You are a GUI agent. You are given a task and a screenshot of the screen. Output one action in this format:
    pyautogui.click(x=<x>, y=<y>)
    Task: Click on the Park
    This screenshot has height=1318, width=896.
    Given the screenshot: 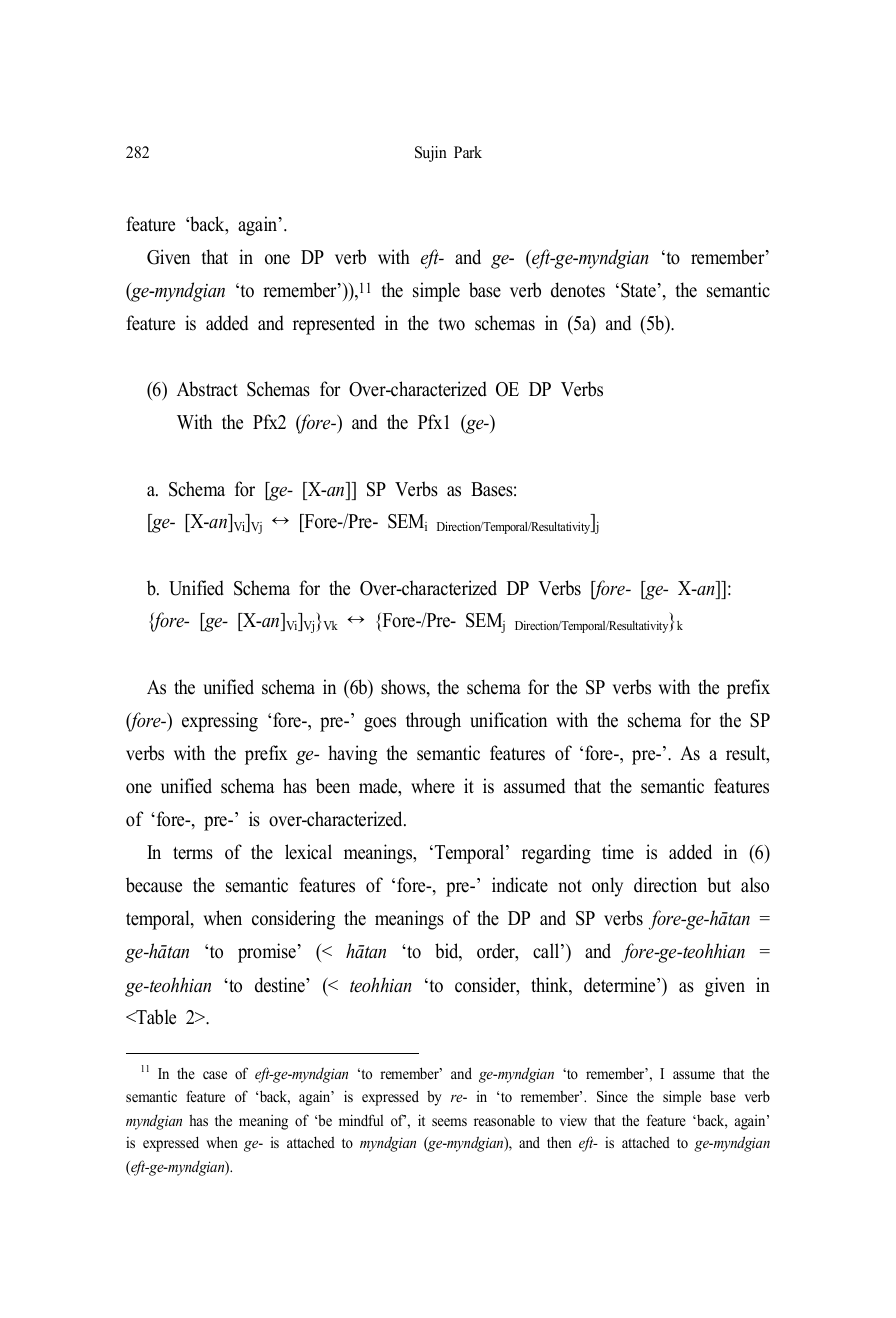 What is the action you would take?
    pyautogui.click(x=468, y=152)
